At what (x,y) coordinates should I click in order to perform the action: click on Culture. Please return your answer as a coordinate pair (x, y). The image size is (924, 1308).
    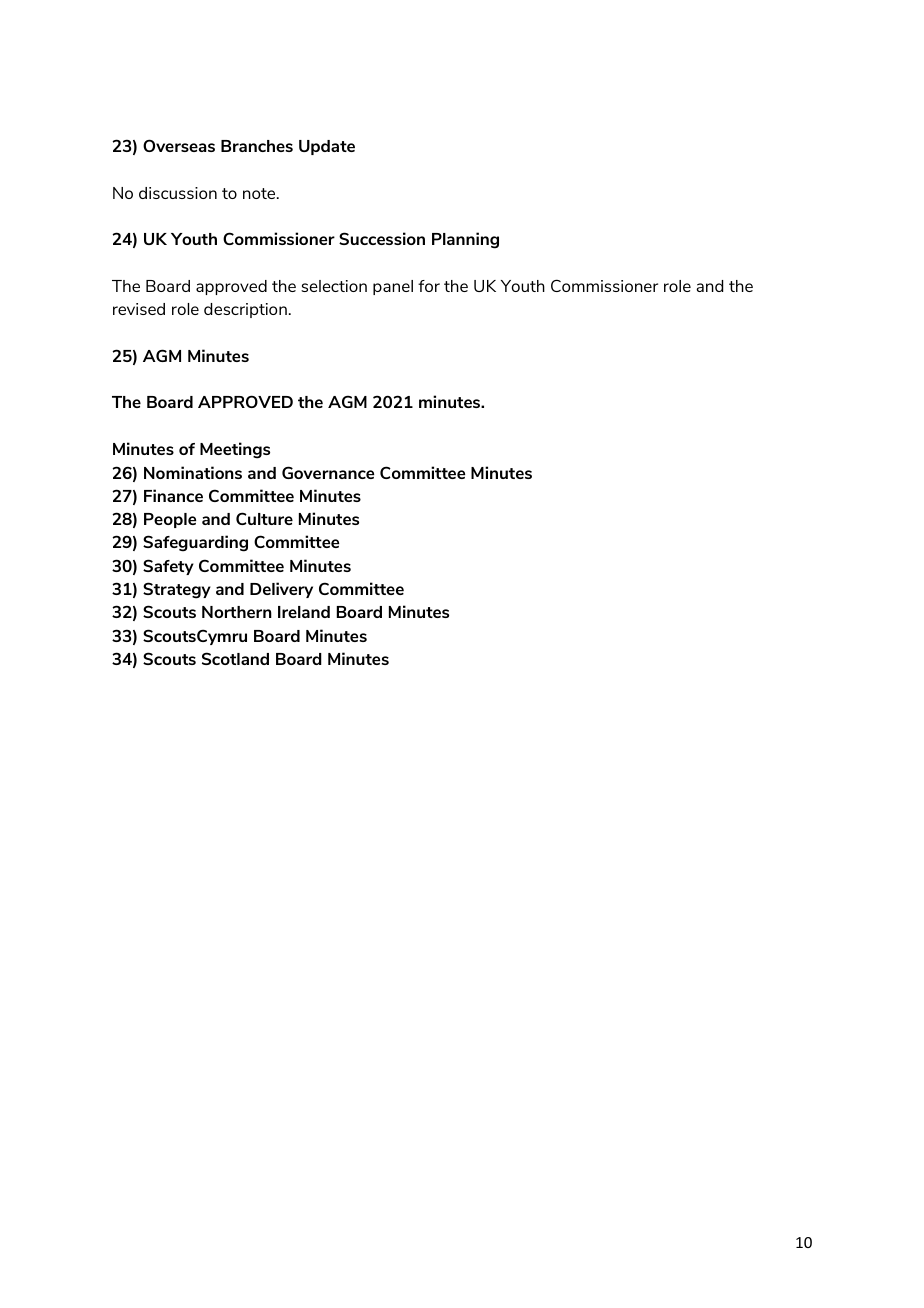
    Looking at the image, I should click on (264, 518).
